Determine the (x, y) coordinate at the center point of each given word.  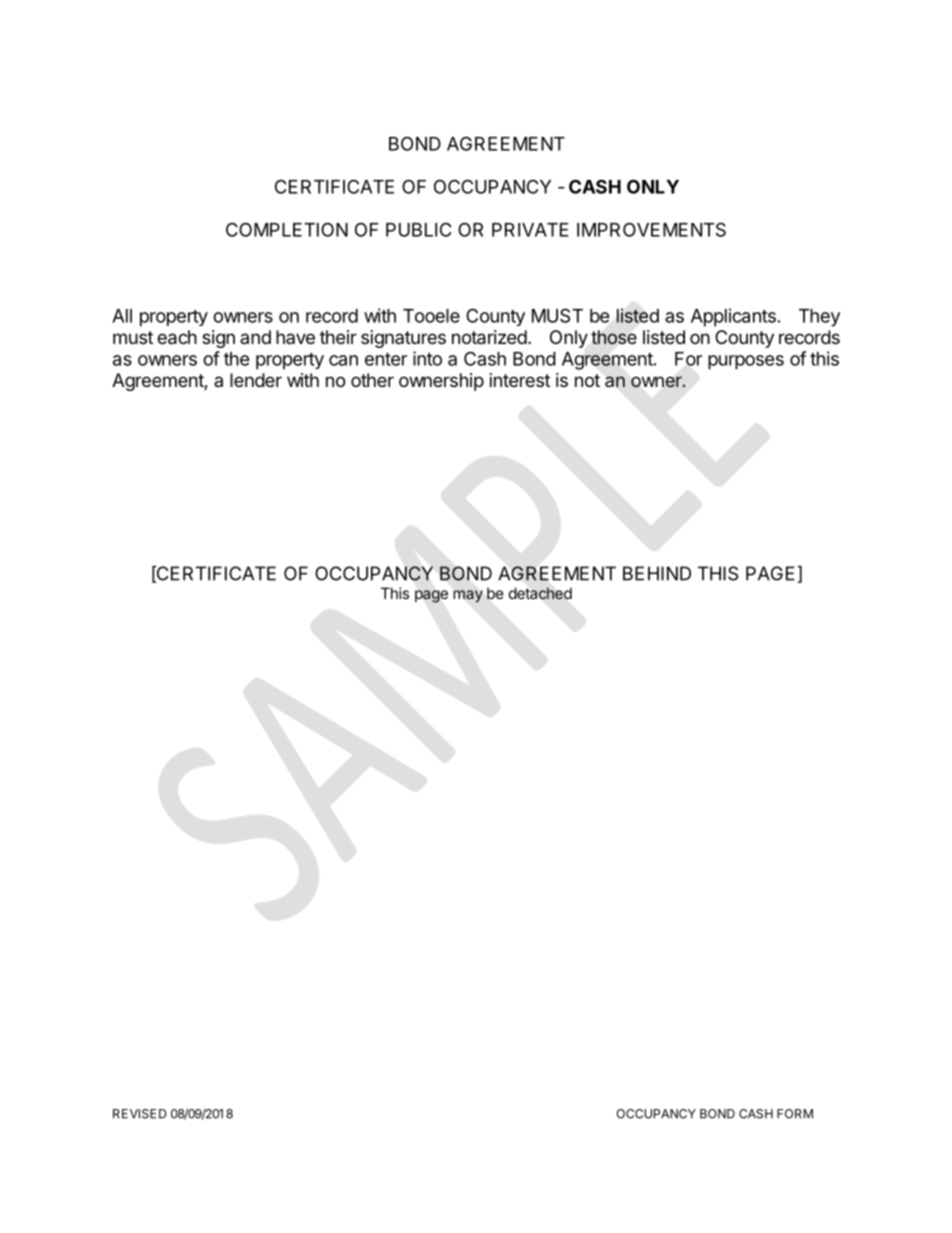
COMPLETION (287, 229)
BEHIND (657, 573)
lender (256, 380)
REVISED (140, 1114)
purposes (746, 362)
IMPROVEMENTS (651, 229)
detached (540, 593)
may (468, 596)
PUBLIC (418, 229)
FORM (795, 1114)
